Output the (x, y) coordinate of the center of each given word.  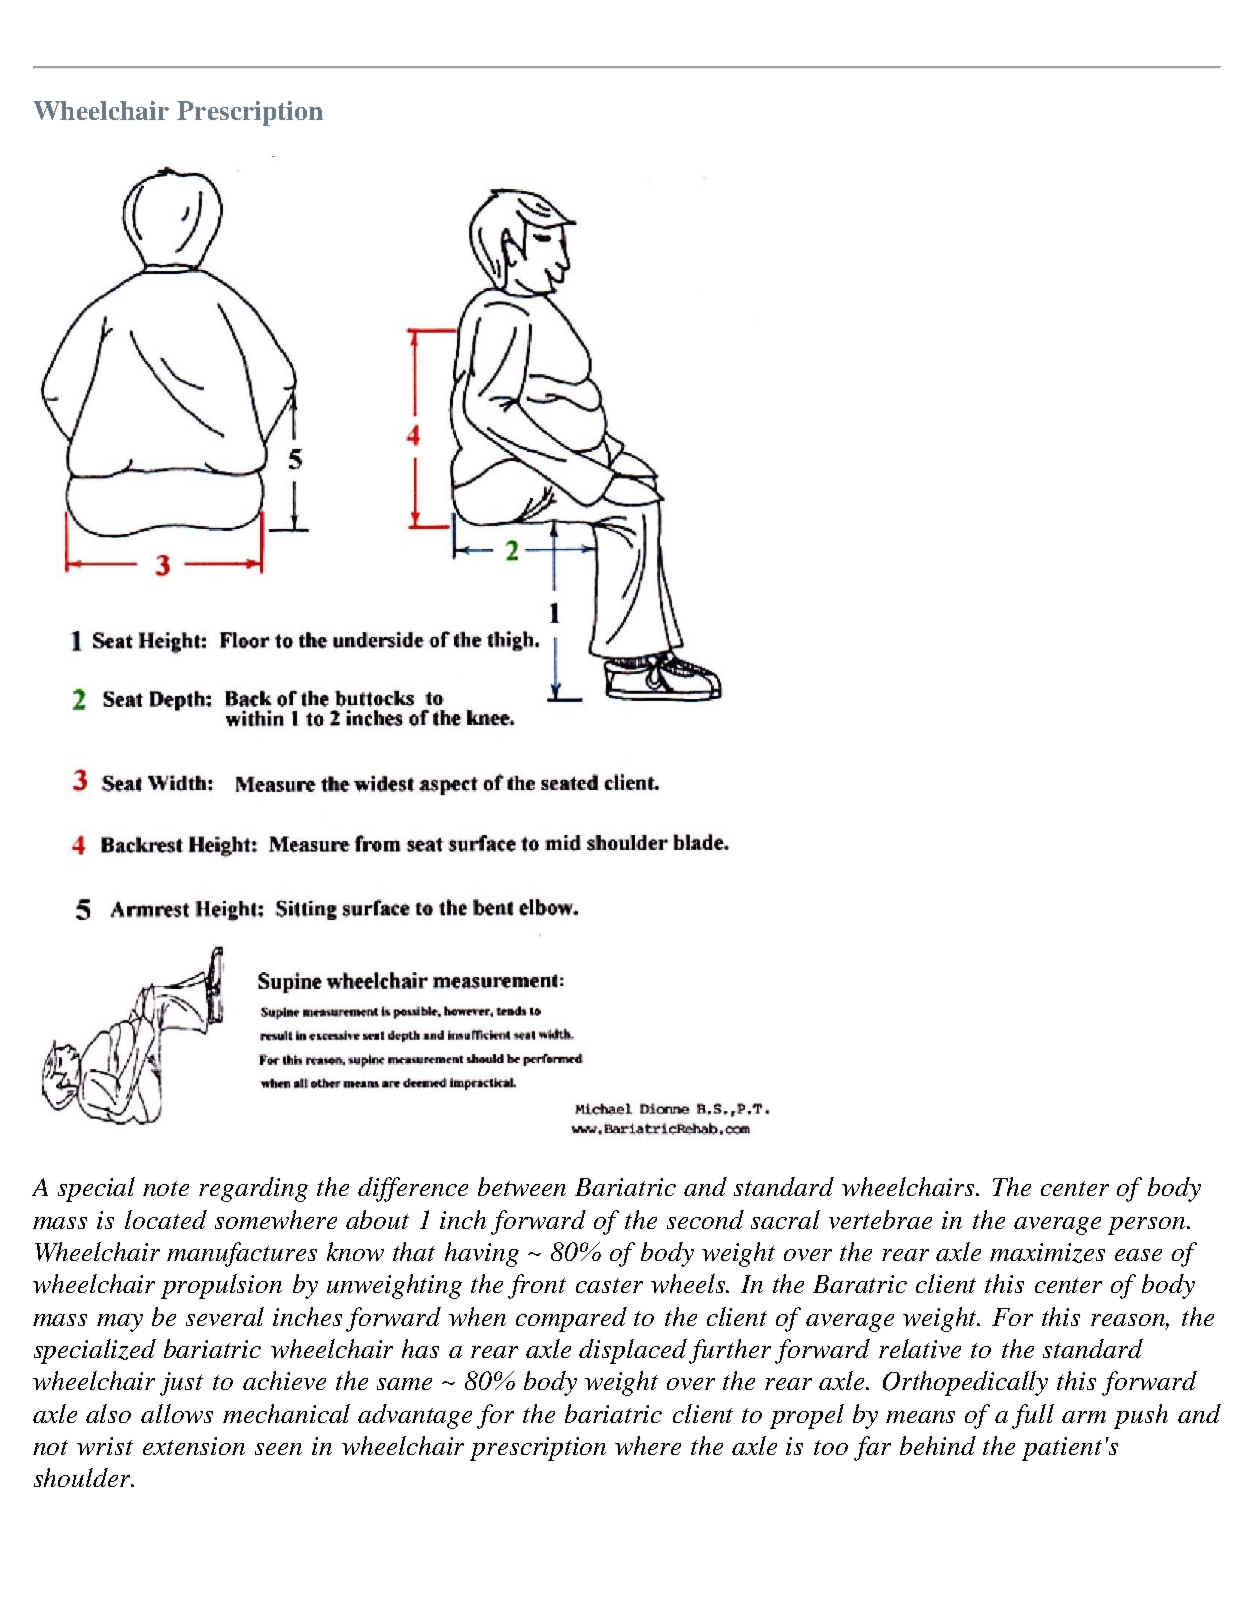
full (1033, 1416)
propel (807, 1416)
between (522, 1186)
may (120, 1323)
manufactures (242, 1254)
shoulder (83, 1477)
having (482, 1254)
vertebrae (880, 1219)
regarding (253, 1189)
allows (177, 1413)
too (831, 1447)
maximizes (1047, 1253)
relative (920, 1348)
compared (571, 1319)
